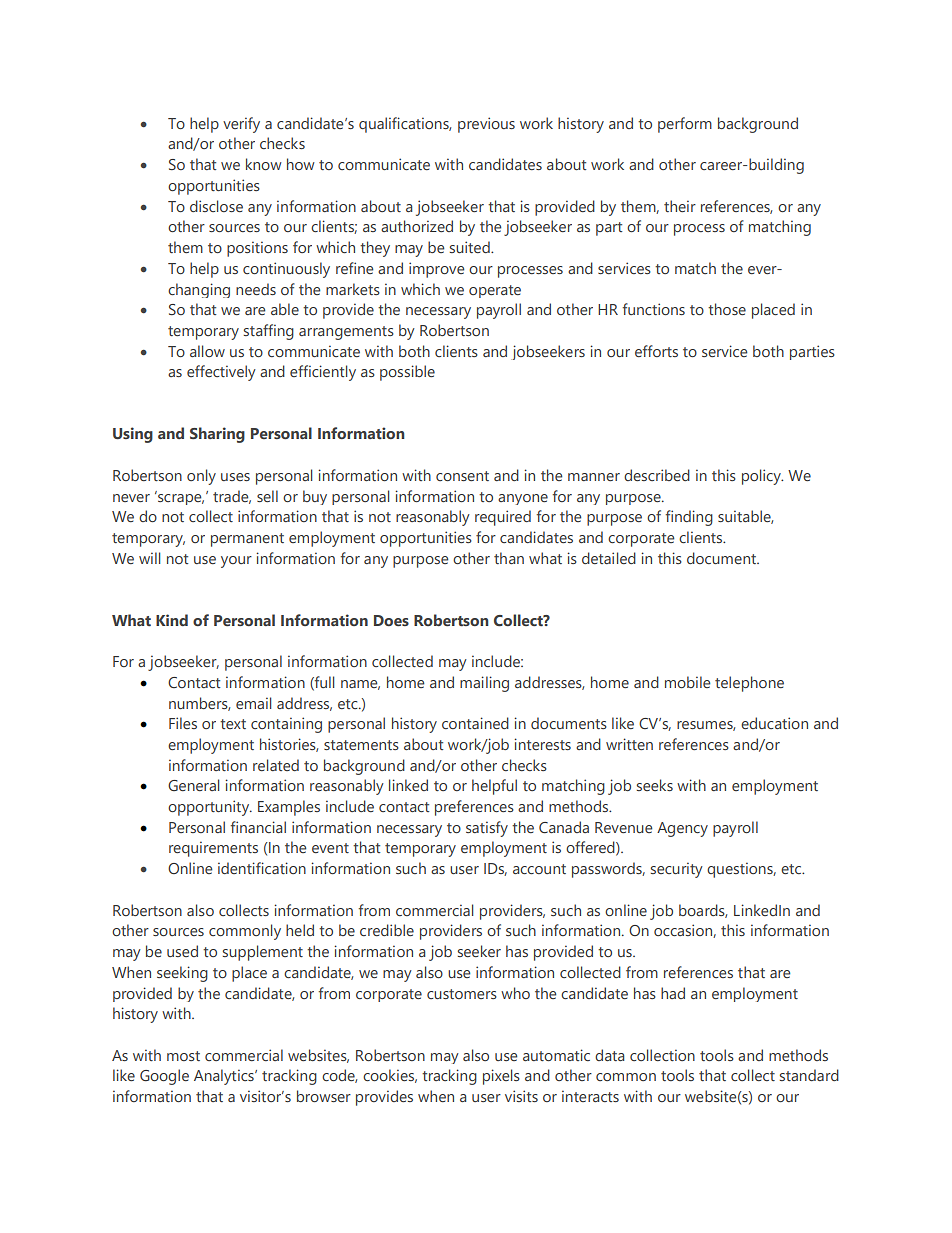 The height and width of the screenshot is (1233, 952). Describe the element at coordinates (685, 125) in the screenshot. I see `perform` at that location.
